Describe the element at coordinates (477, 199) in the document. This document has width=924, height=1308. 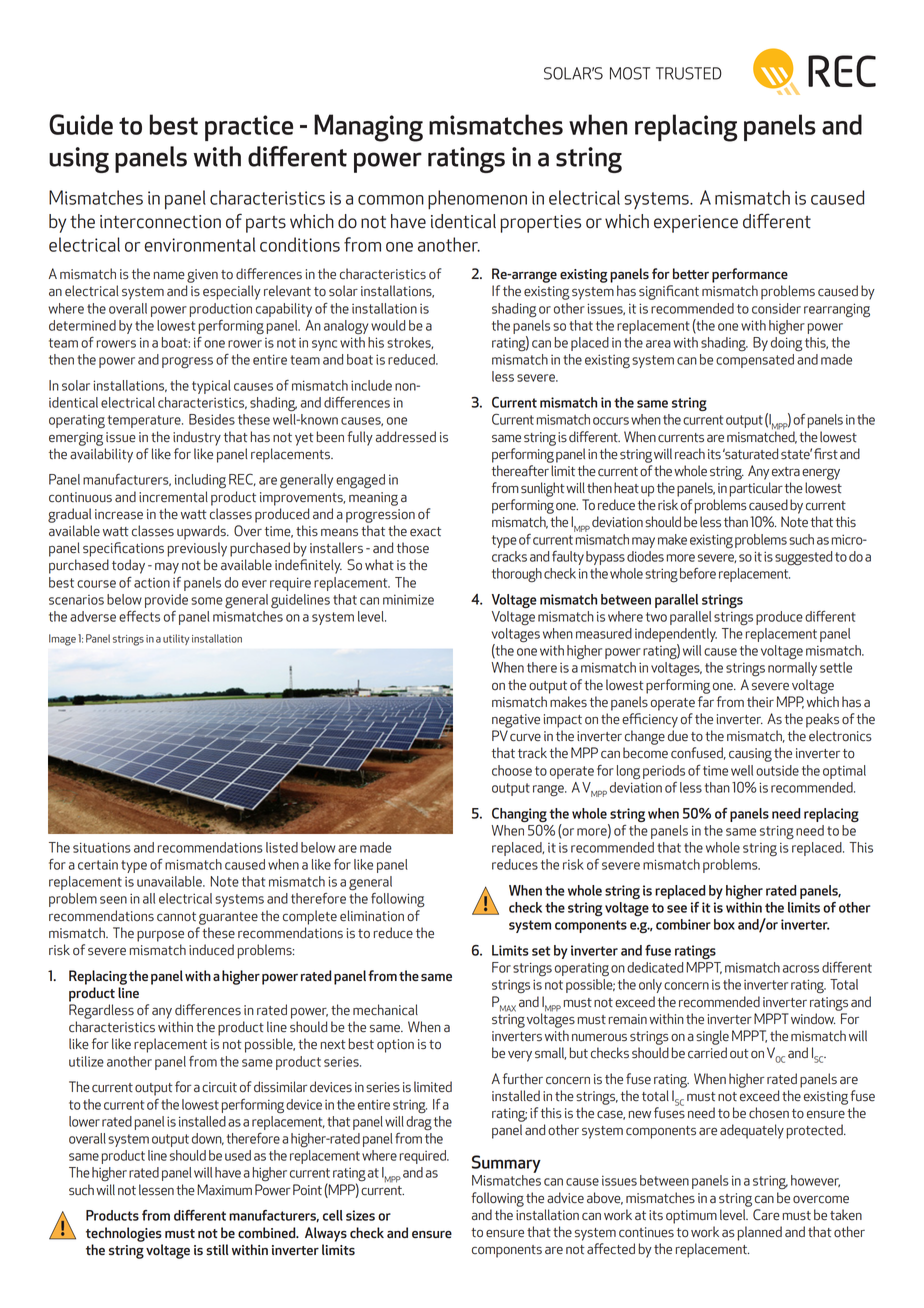
I see `phenomenon` at that location.
